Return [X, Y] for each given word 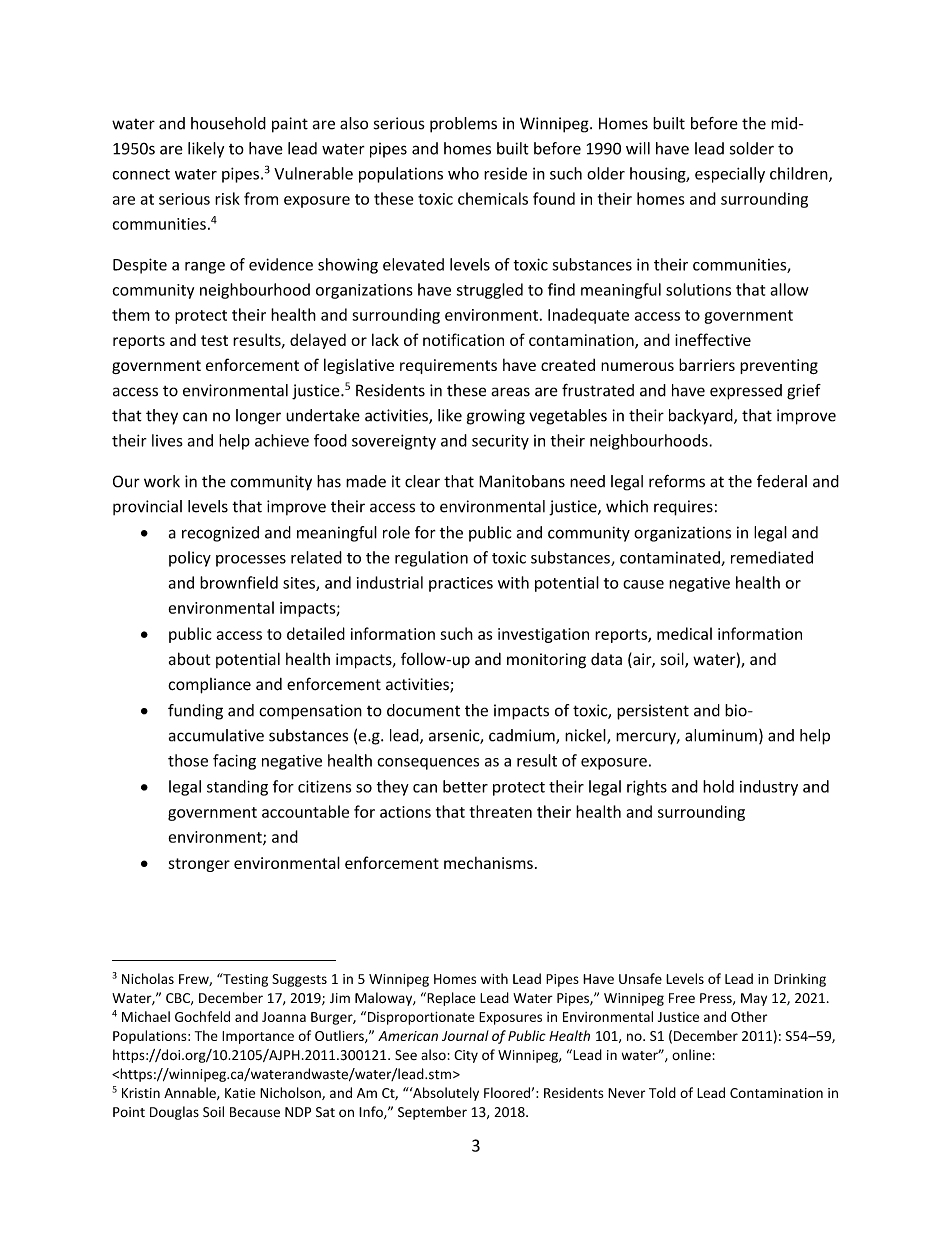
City [466, 1056]
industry [769, 788]
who [463, 173]
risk [227, 198]
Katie [240, 1093]
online [691, 1054]
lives [167, 440]
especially [730, 175]
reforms [677, 481]
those [188, 760]
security [500, 442]
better [465, 786]
